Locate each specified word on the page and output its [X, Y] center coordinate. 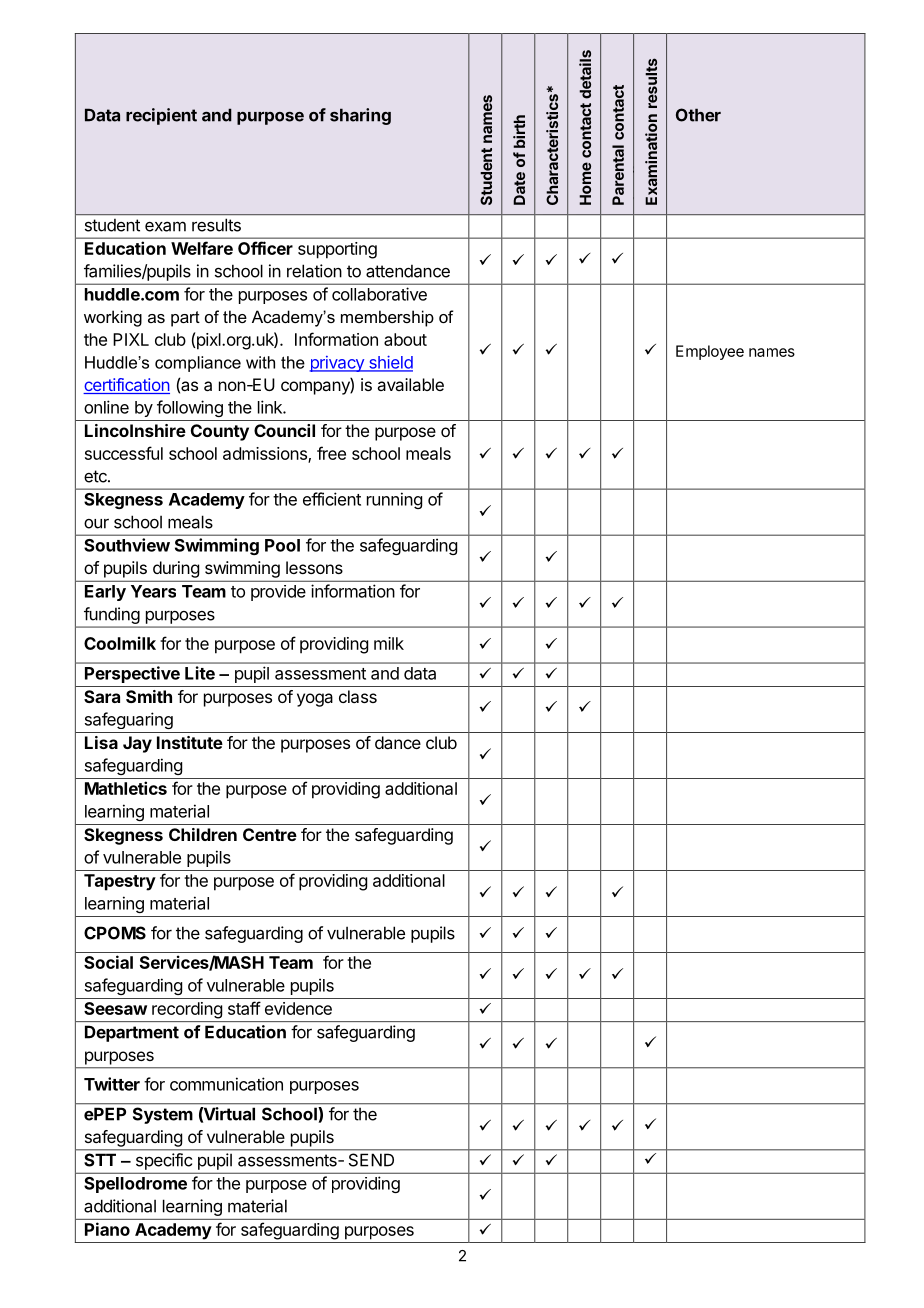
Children [203, 834]
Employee [710, 352]
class [358, 696]
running [394, 500]
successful [124, 453]
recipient [161, 116]
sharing [360, 116]
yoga [315, 700]
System [163, 1115]
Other [698, 115]
